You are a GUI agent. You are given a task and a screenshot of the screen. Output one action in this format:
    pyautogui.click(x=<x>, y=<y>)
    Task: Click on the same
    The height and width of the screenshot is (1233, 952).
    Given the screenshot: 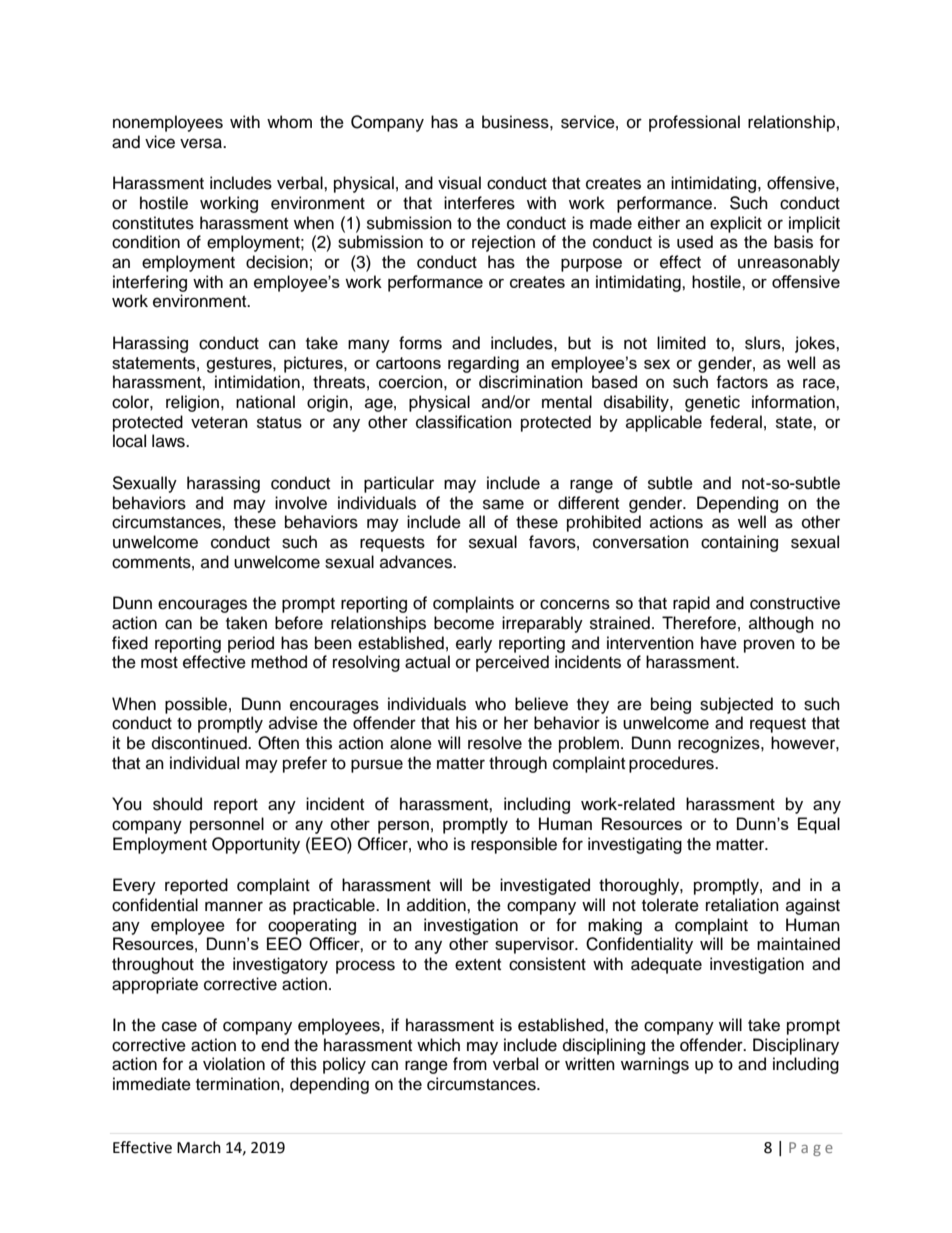 What is the action you would take?
    pyautogui.click(x=503, y=504)
